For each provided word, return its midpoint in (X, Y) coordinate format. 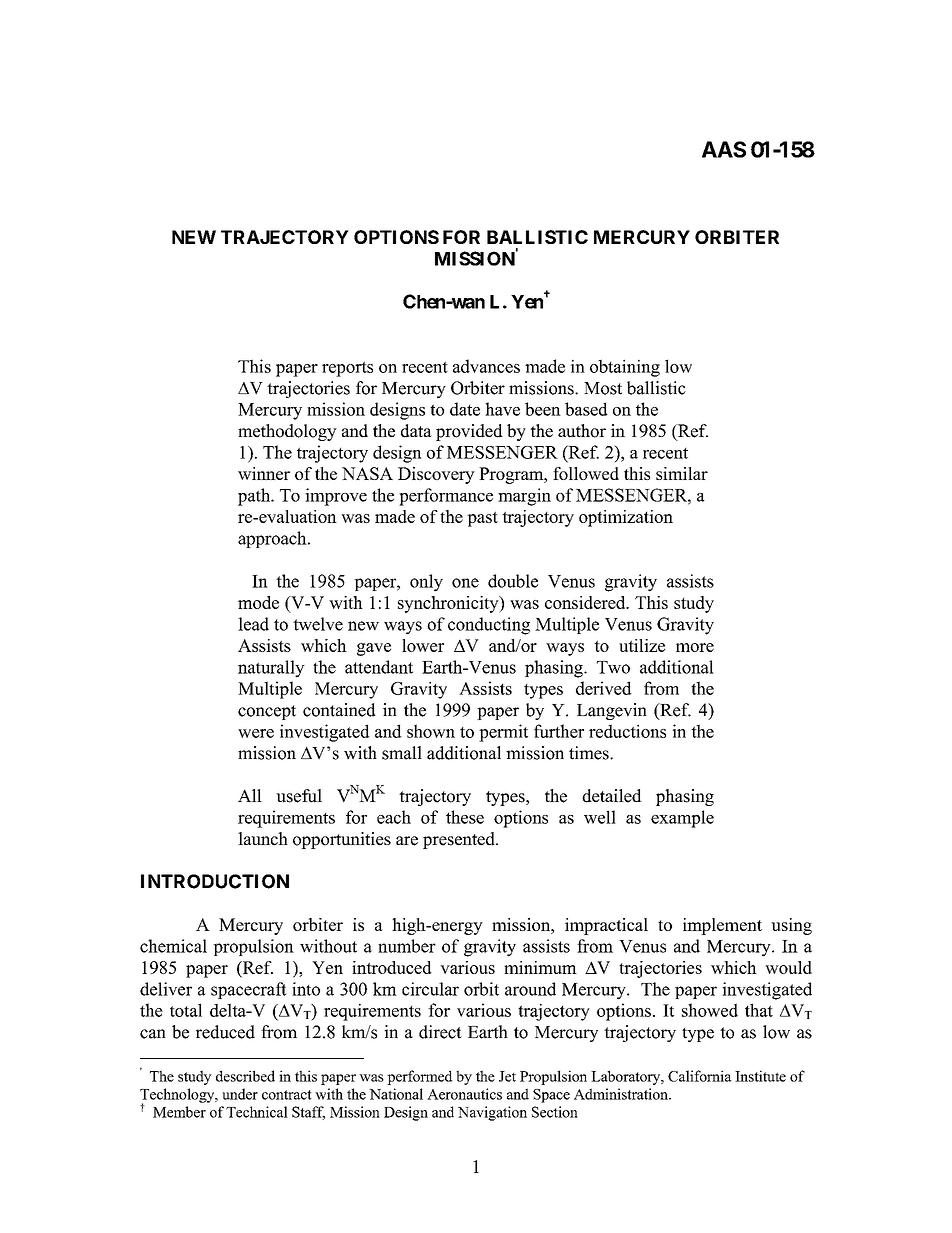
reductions (627, 731)
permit (503, 733)
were (256, 733)
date (465, 409)
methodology (287, 432)
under (240, 1094)
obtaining (625, 368)
